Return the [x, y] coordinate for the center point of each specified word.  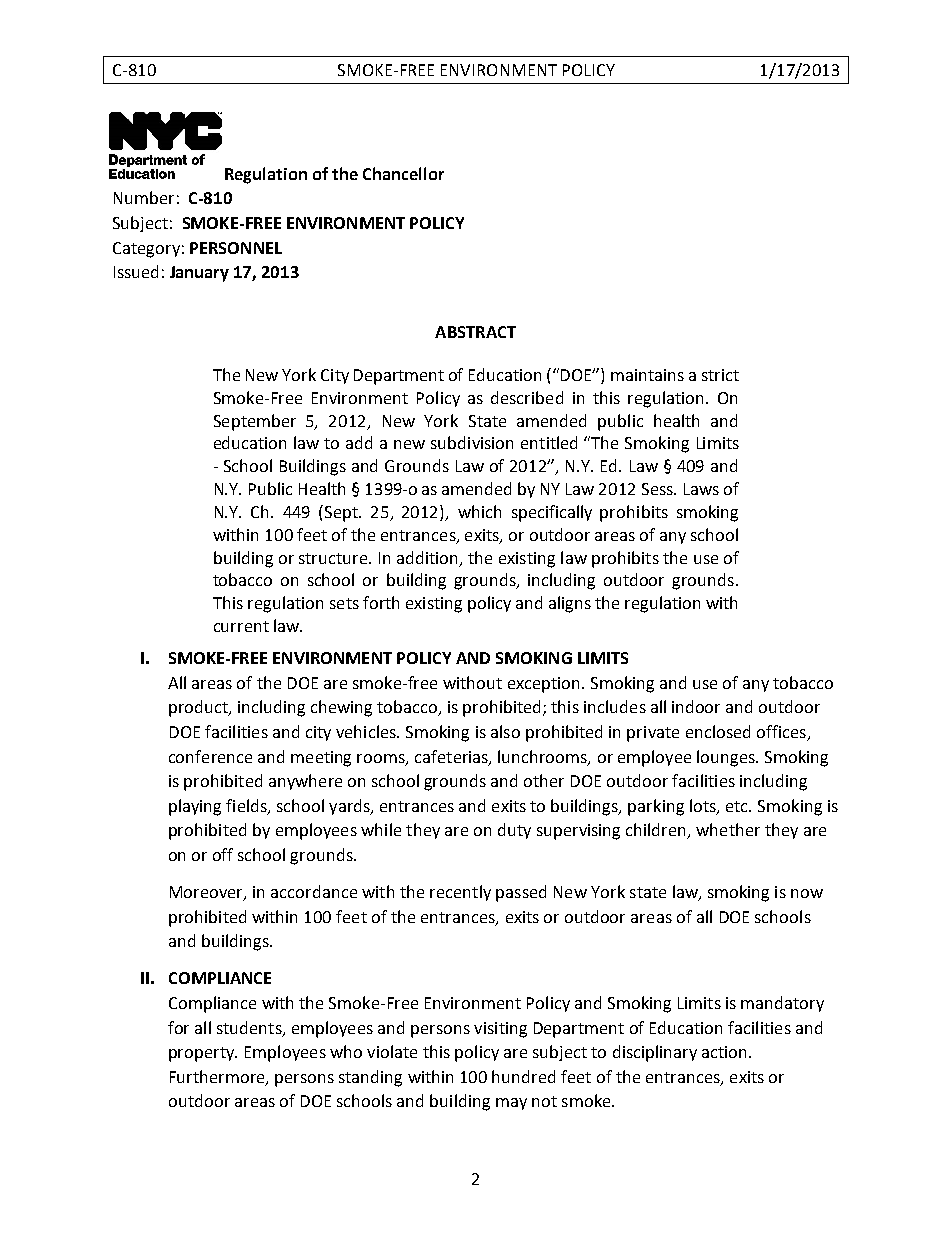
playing [195, 807]
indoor [696, 706]
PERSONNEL [236, 248]
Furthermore [218, 1077]
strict [720, 375]
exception [543, 685]
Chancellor [403, 173]
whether [728, 829]
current [241, 626]
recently [460, 893]
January [199, 274]
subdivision [472, 442]
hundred [523, 1076]
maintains [647, 375]
